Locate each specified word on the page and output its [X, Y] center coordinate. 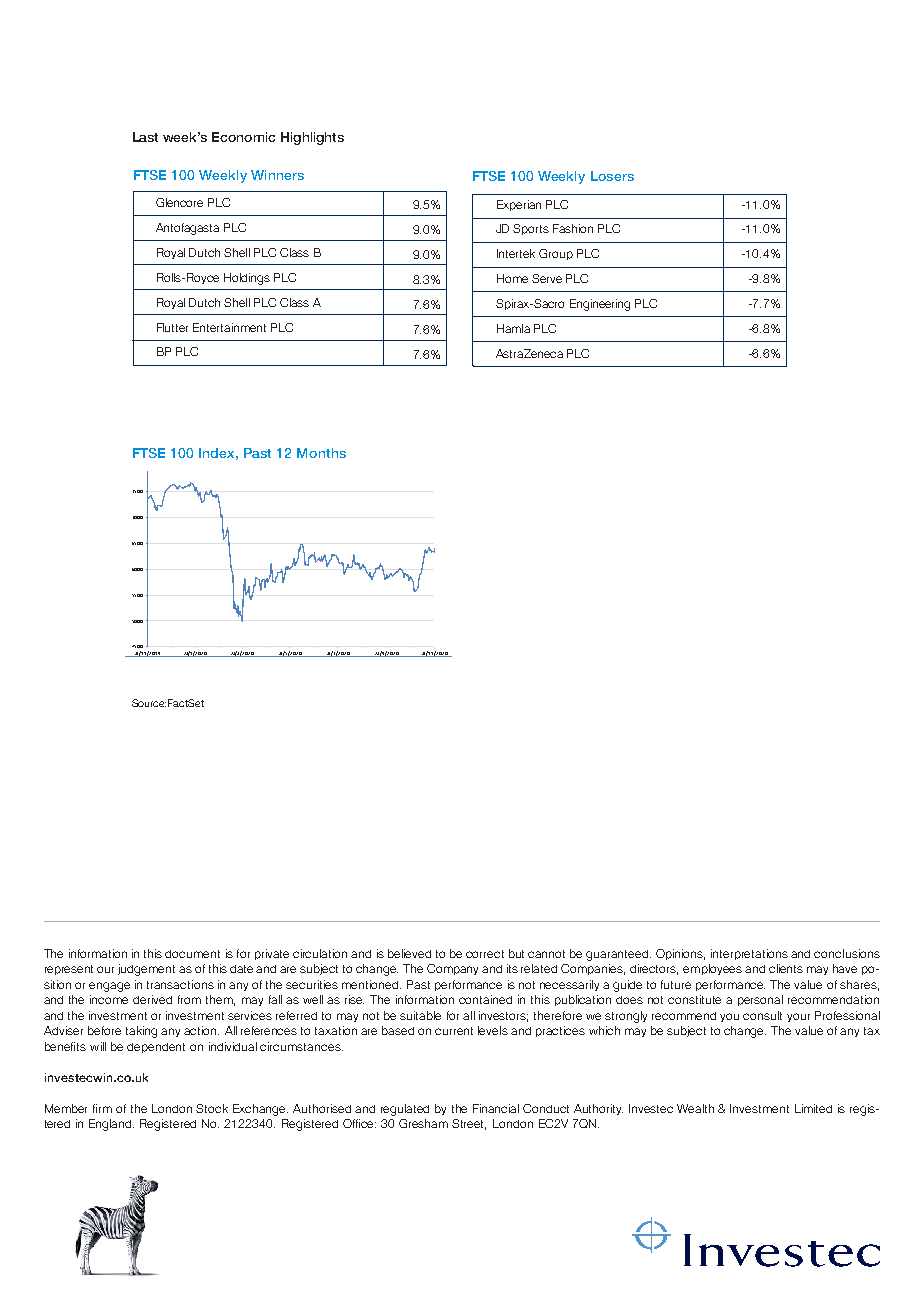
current [454, 1031]
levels [493, 1030]
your [798, 1017]
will [98, 1046]
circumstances [301, 1046]
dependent [156, 1048]
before [104, 1030]
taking [141, 1032]
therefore [558, 1015]
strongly [626, 1017]
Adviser [63, 1030]
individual [233, 1046]
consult [762, 1015]
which [604, 1030]
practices [560, 1031]
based [398, 1030]
